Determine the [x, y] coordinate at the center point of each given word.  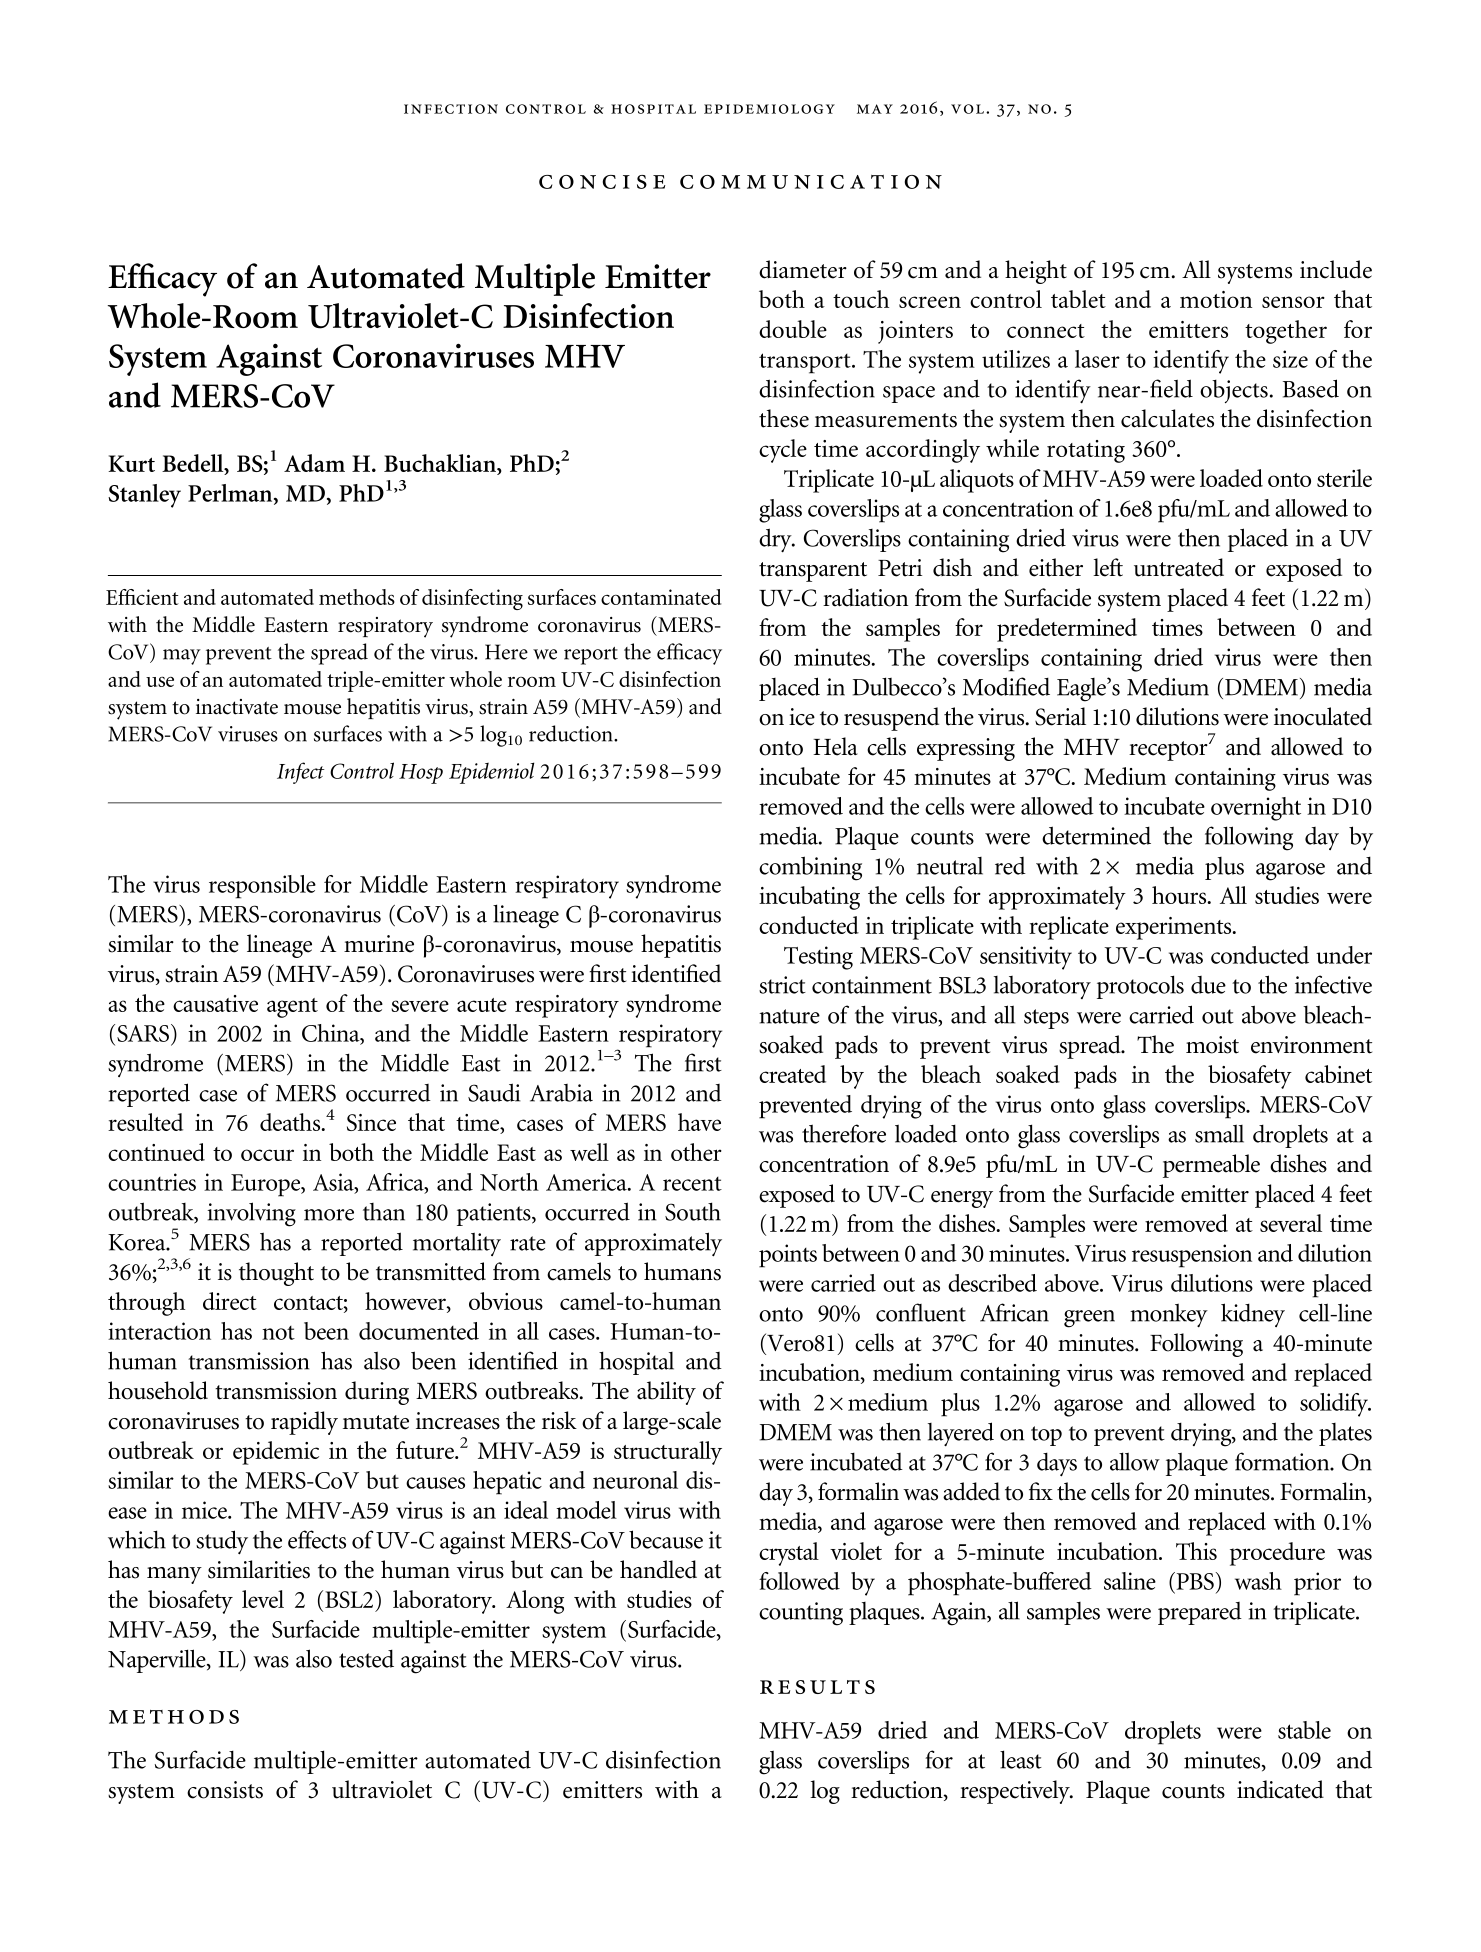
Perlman [231, 494]
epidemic [276, 1453]
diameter [803, 269]
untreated [1179, 567]
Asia [334, 1183]
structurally [668, 1453]
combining [810, 868]
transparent [813, 572]
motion [1216, 299]
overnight [1256, 809]
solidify [1335, 1405]
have [699, 1122]
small [1219, 1133]
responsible [262, 887]
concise [602, 182]
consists [225, 1790]
